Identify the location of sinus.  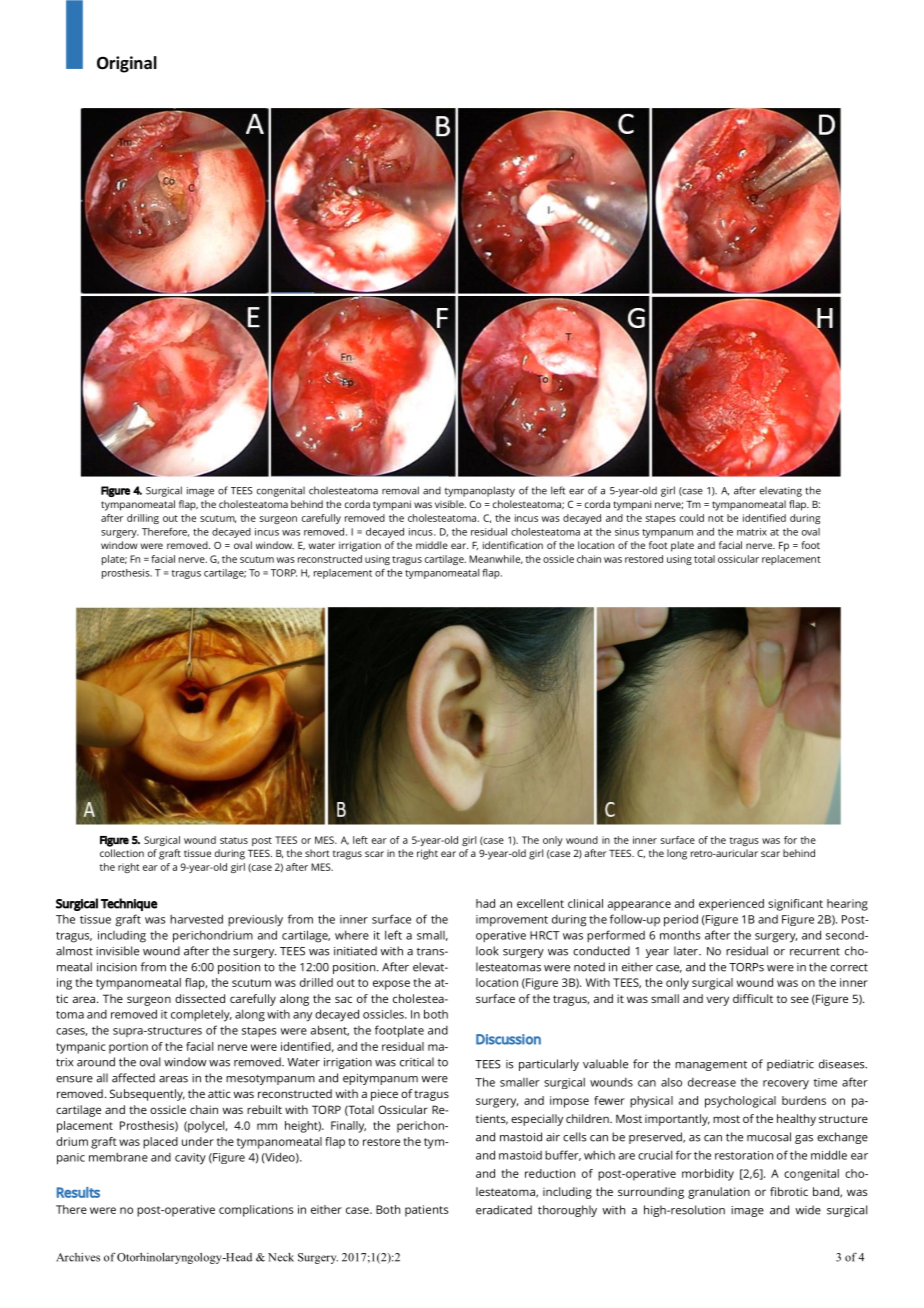
(627, 532).
